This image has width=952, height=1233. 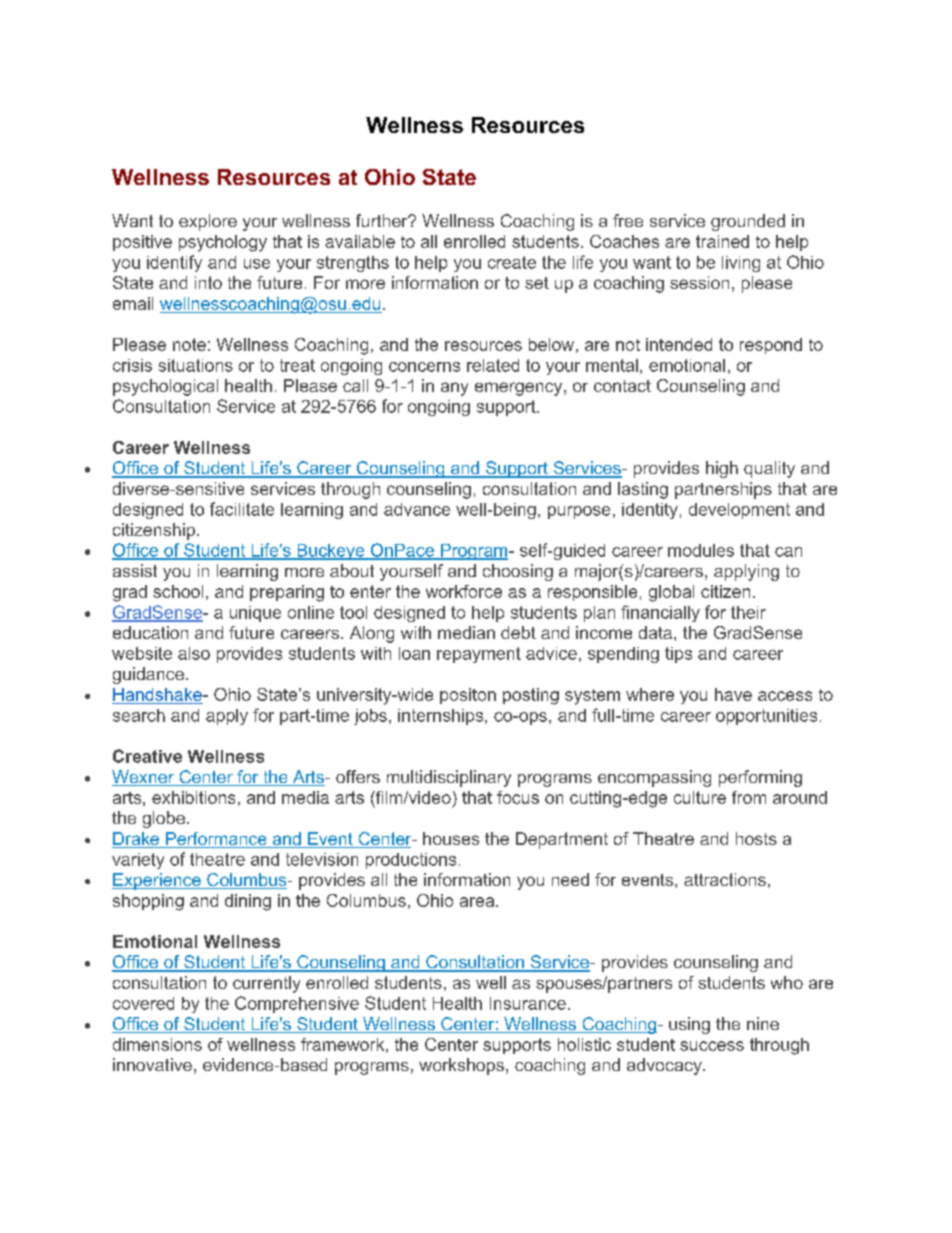 What do you see at coordinates (165, 387) in the image?
I see `psychological` at bounding box center [165, 387].
